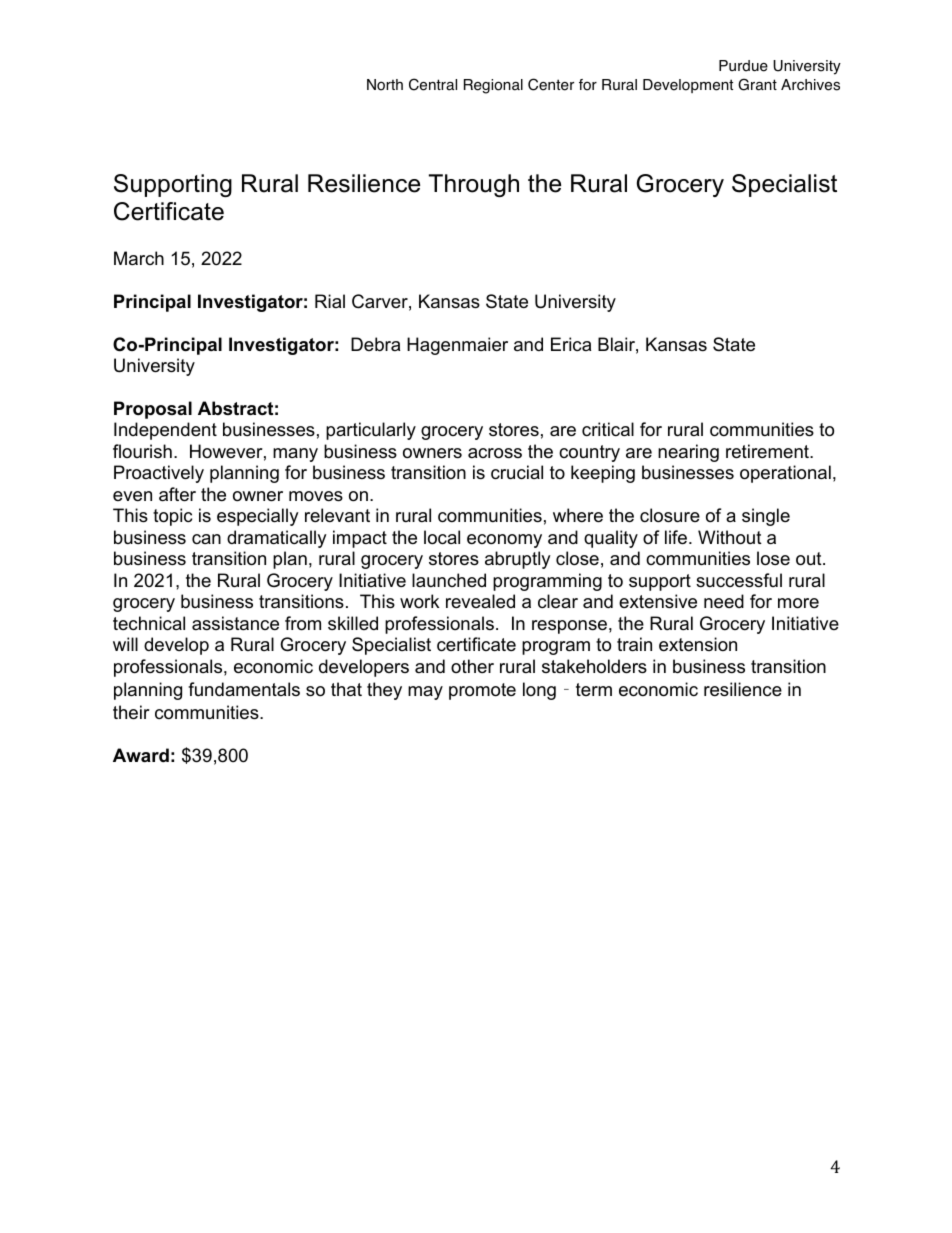  Describe the element at coordinates (141, 755) in the image. I see `Award` at that location.
